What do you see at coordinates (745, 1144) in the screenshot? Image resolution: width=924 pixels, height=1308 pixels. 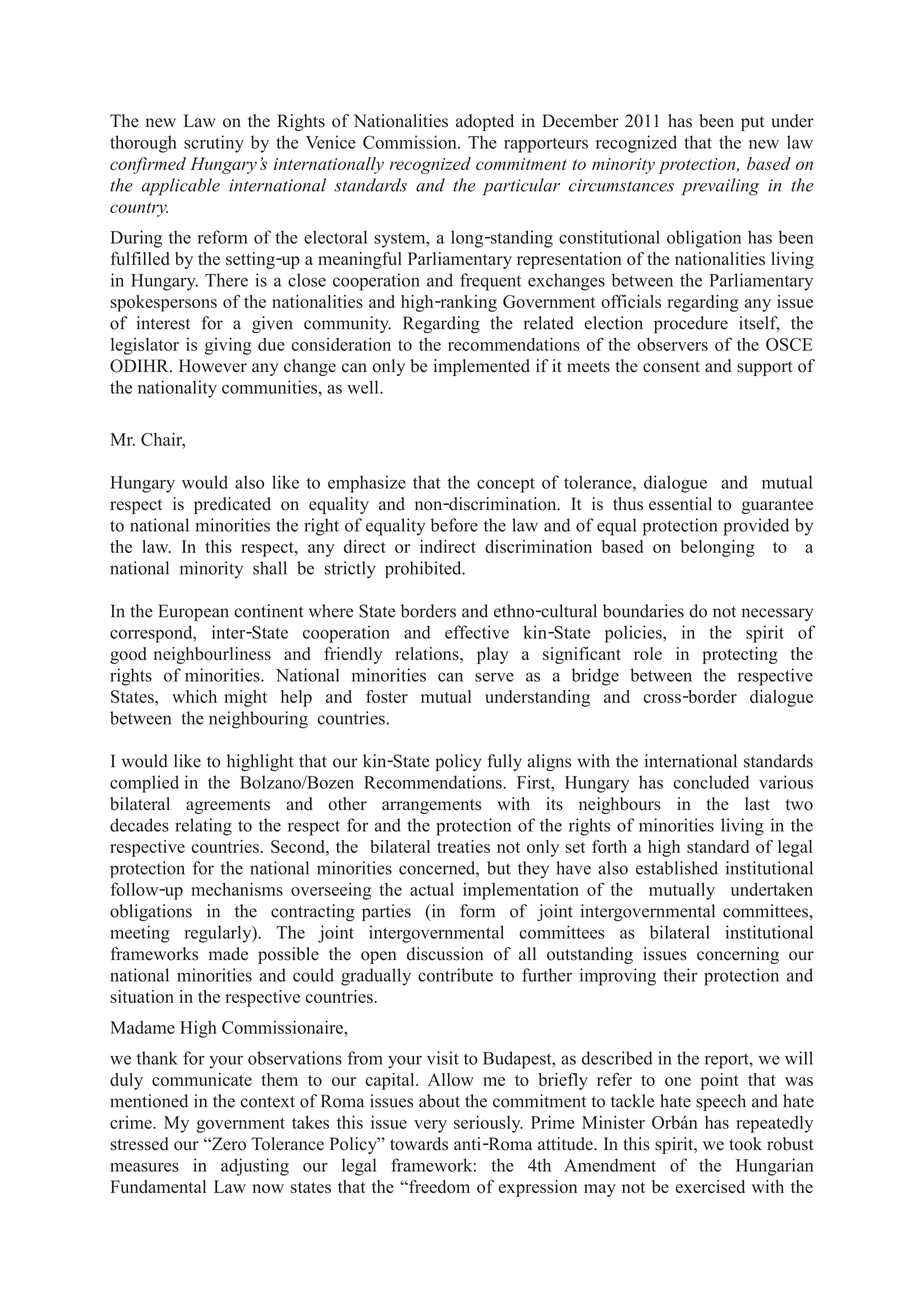 I see `took` at bounding box center [745, 1144].
